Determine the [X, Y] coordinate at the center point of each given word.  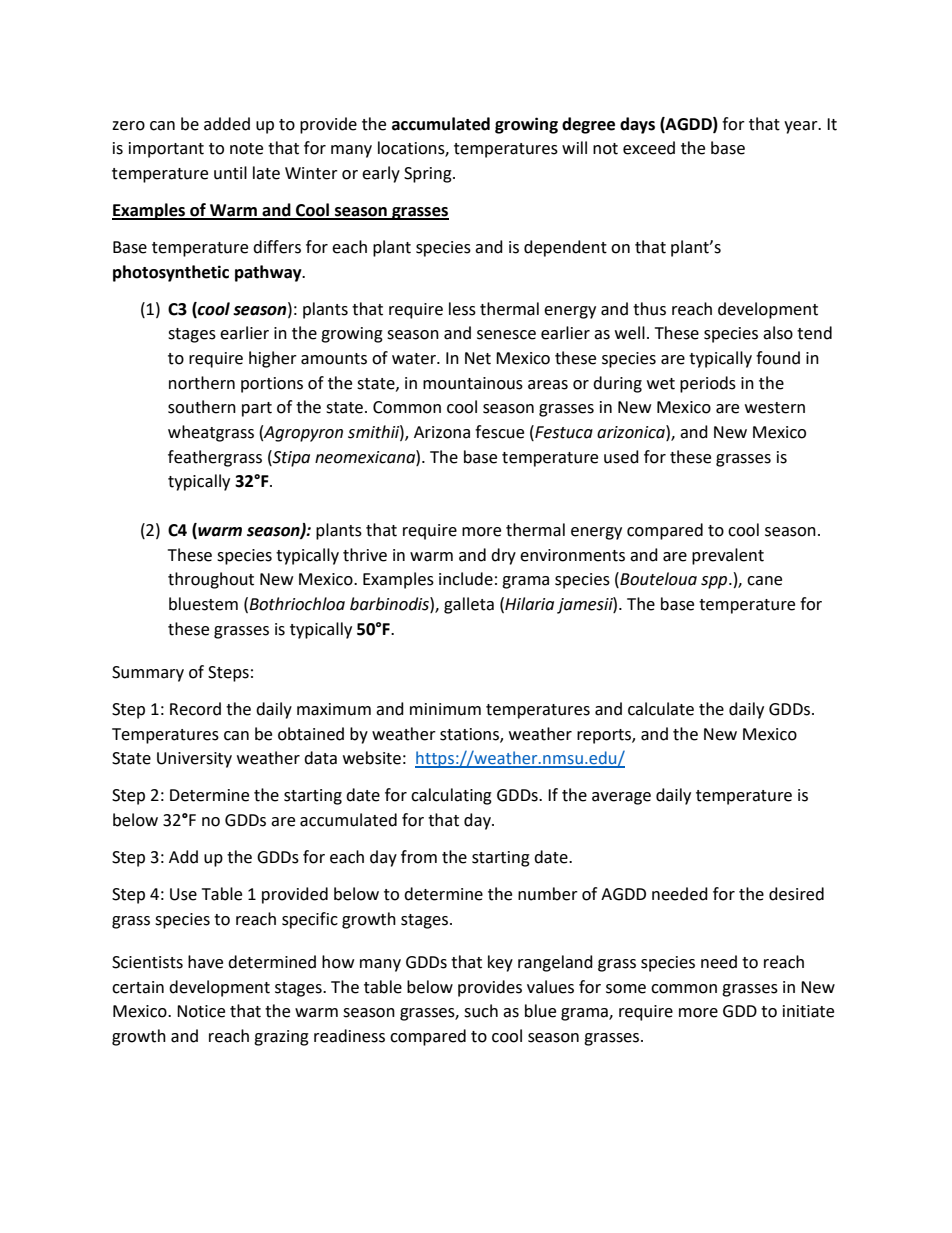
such [481, 1011]
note [246, 149]
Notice [201, 1011]
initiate [808, 1011]
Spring [429, 175]
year [802, 127]
